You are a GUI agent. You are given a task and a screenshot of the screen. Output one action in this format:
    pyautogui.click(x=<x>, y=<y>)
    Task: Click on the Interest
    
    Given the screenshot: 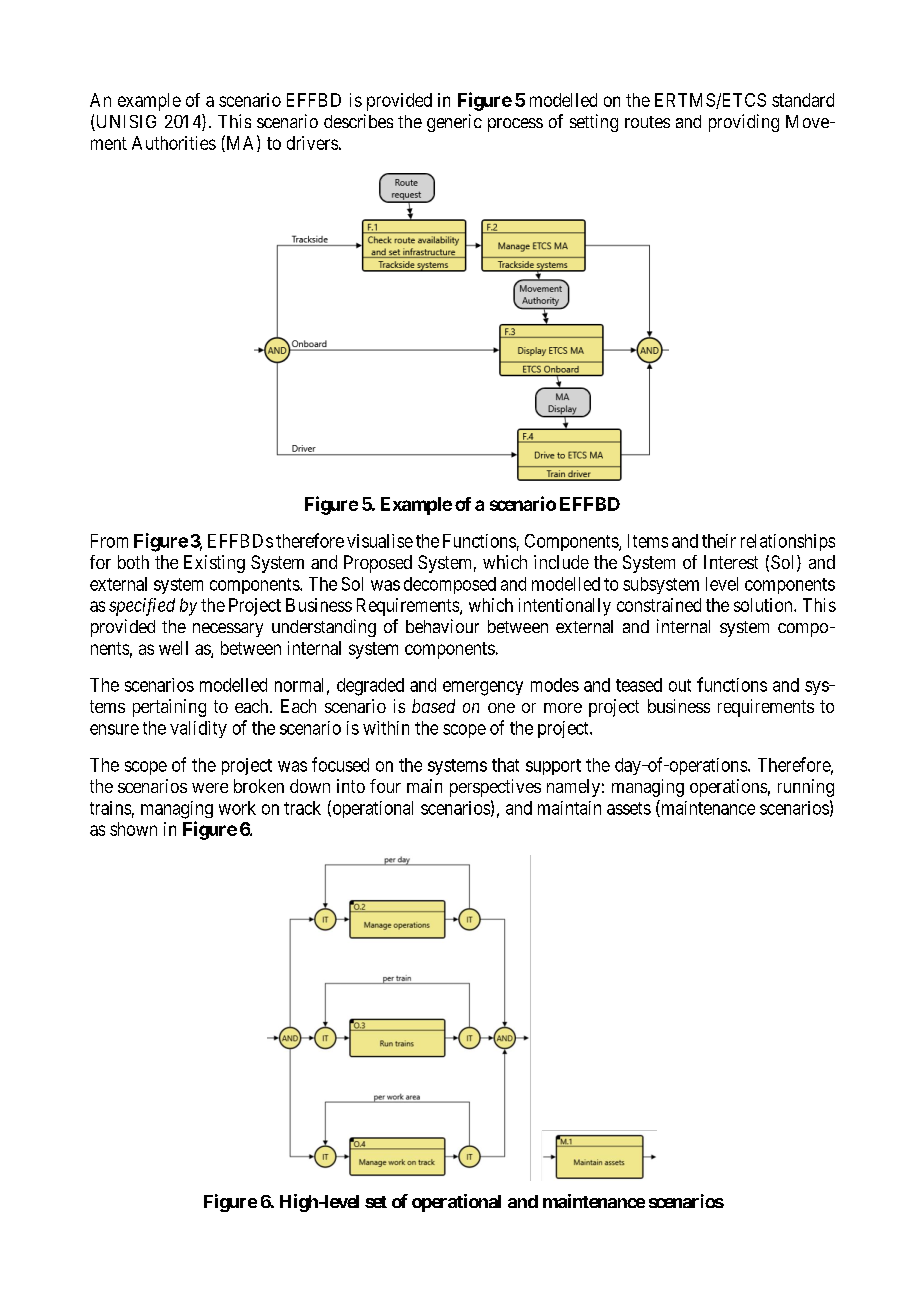 What is the action you would take?
    pyautogui.click(x=731, y=562)
